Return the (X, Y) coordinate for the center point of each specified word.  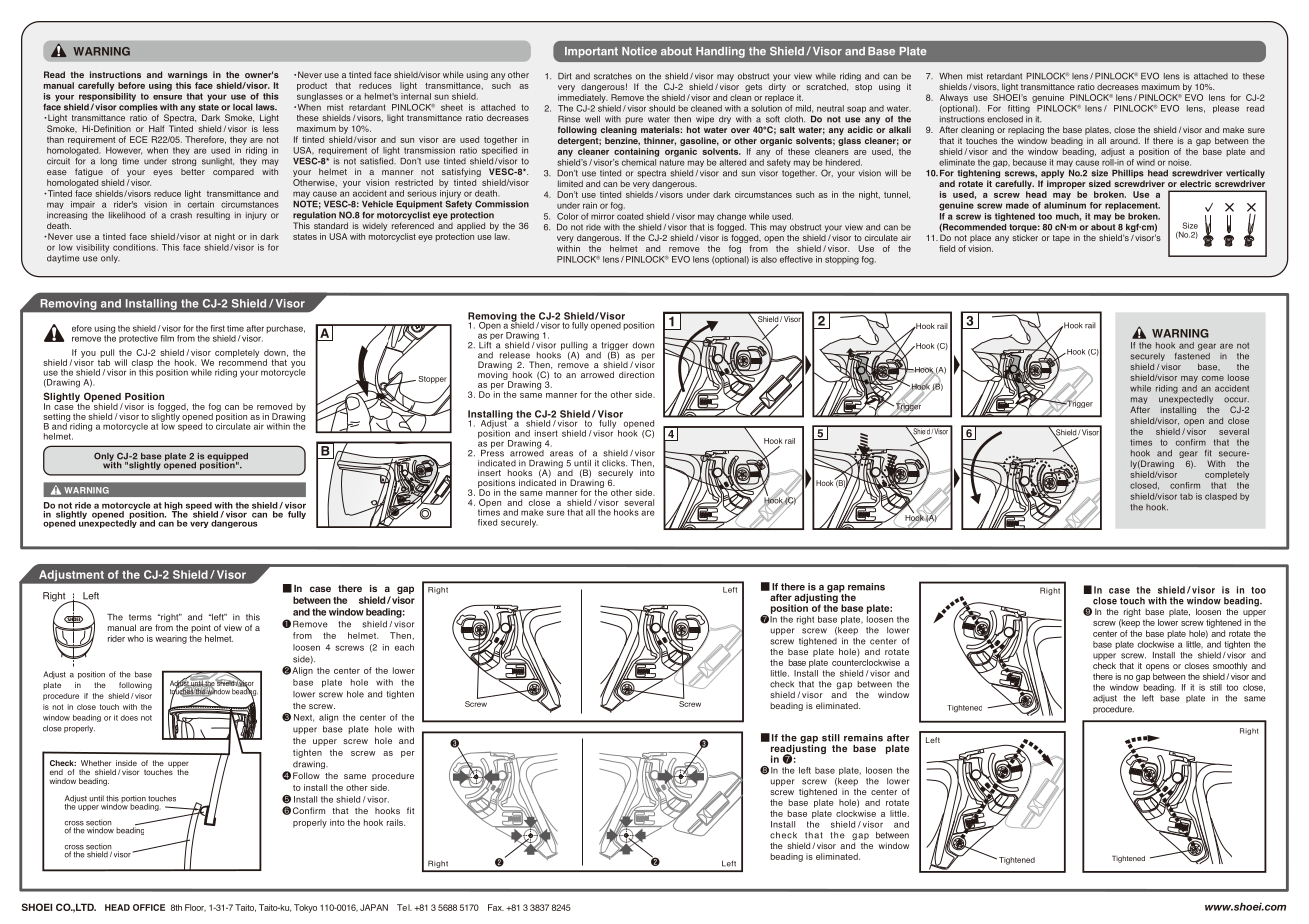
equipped (227, 458)
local (243, 107)
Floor (195, 908)
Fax (496, 907)
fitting (1019, 109)
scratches (613, 76)
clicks (614, 463)
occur (1236, 400)
